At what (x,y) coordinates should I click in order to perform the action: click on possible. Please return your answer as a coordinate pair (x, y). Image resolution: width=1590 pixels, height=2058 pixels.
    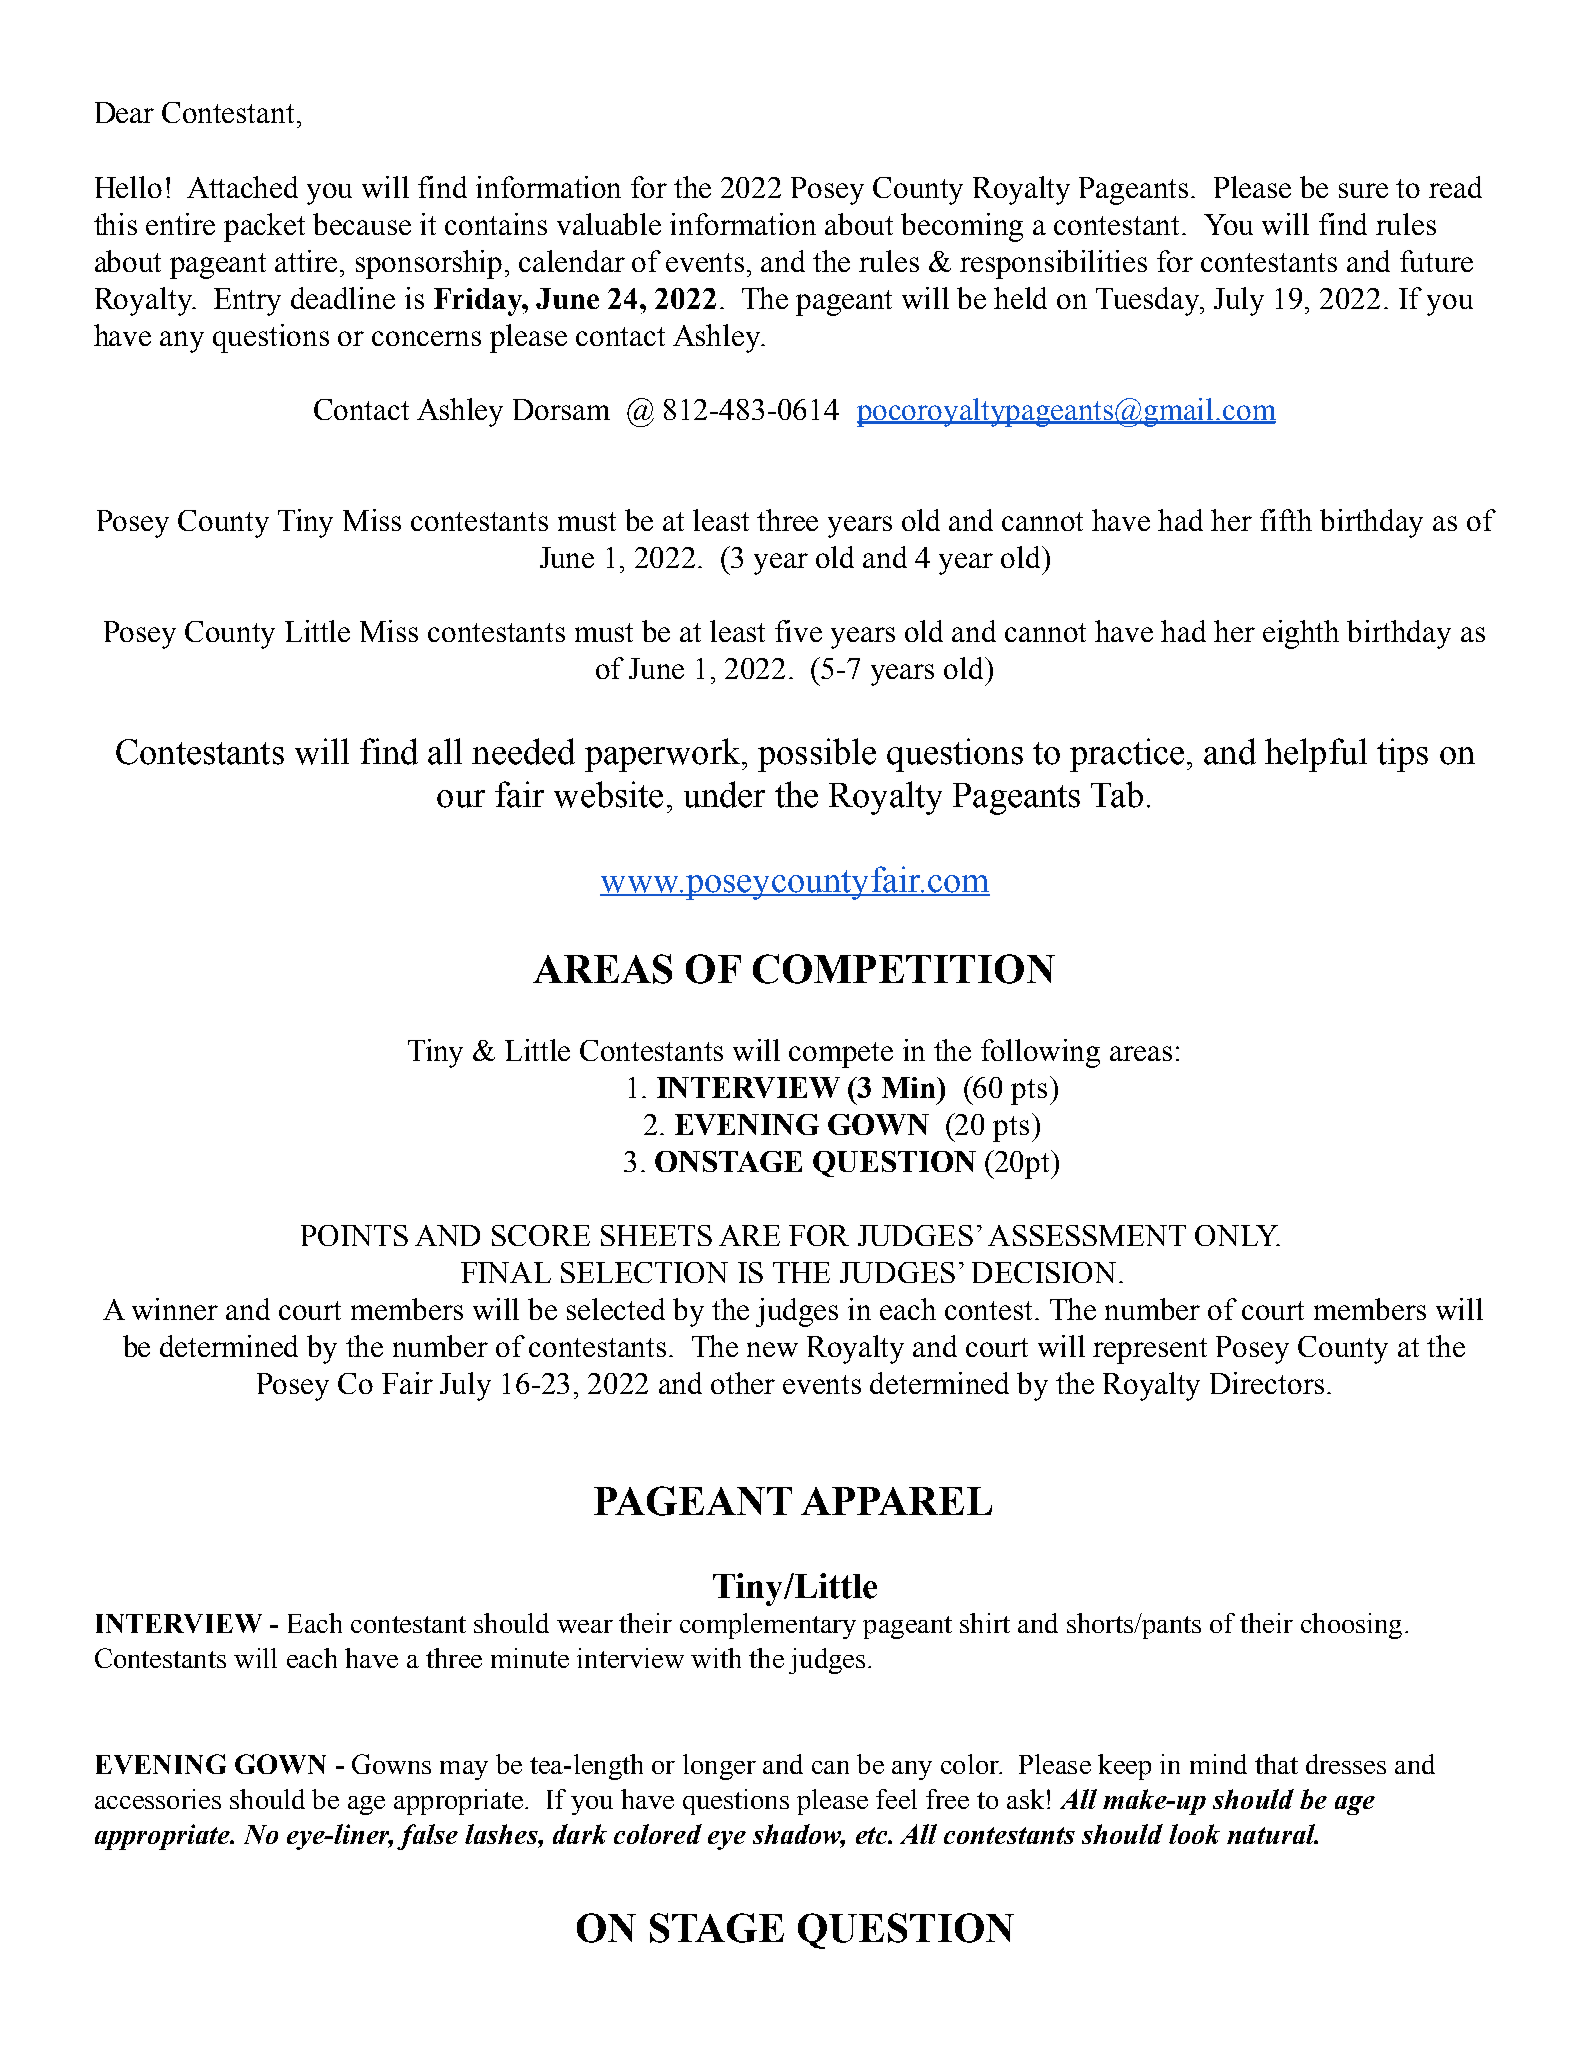
    Looking at the image, I should click on (817, 755).
